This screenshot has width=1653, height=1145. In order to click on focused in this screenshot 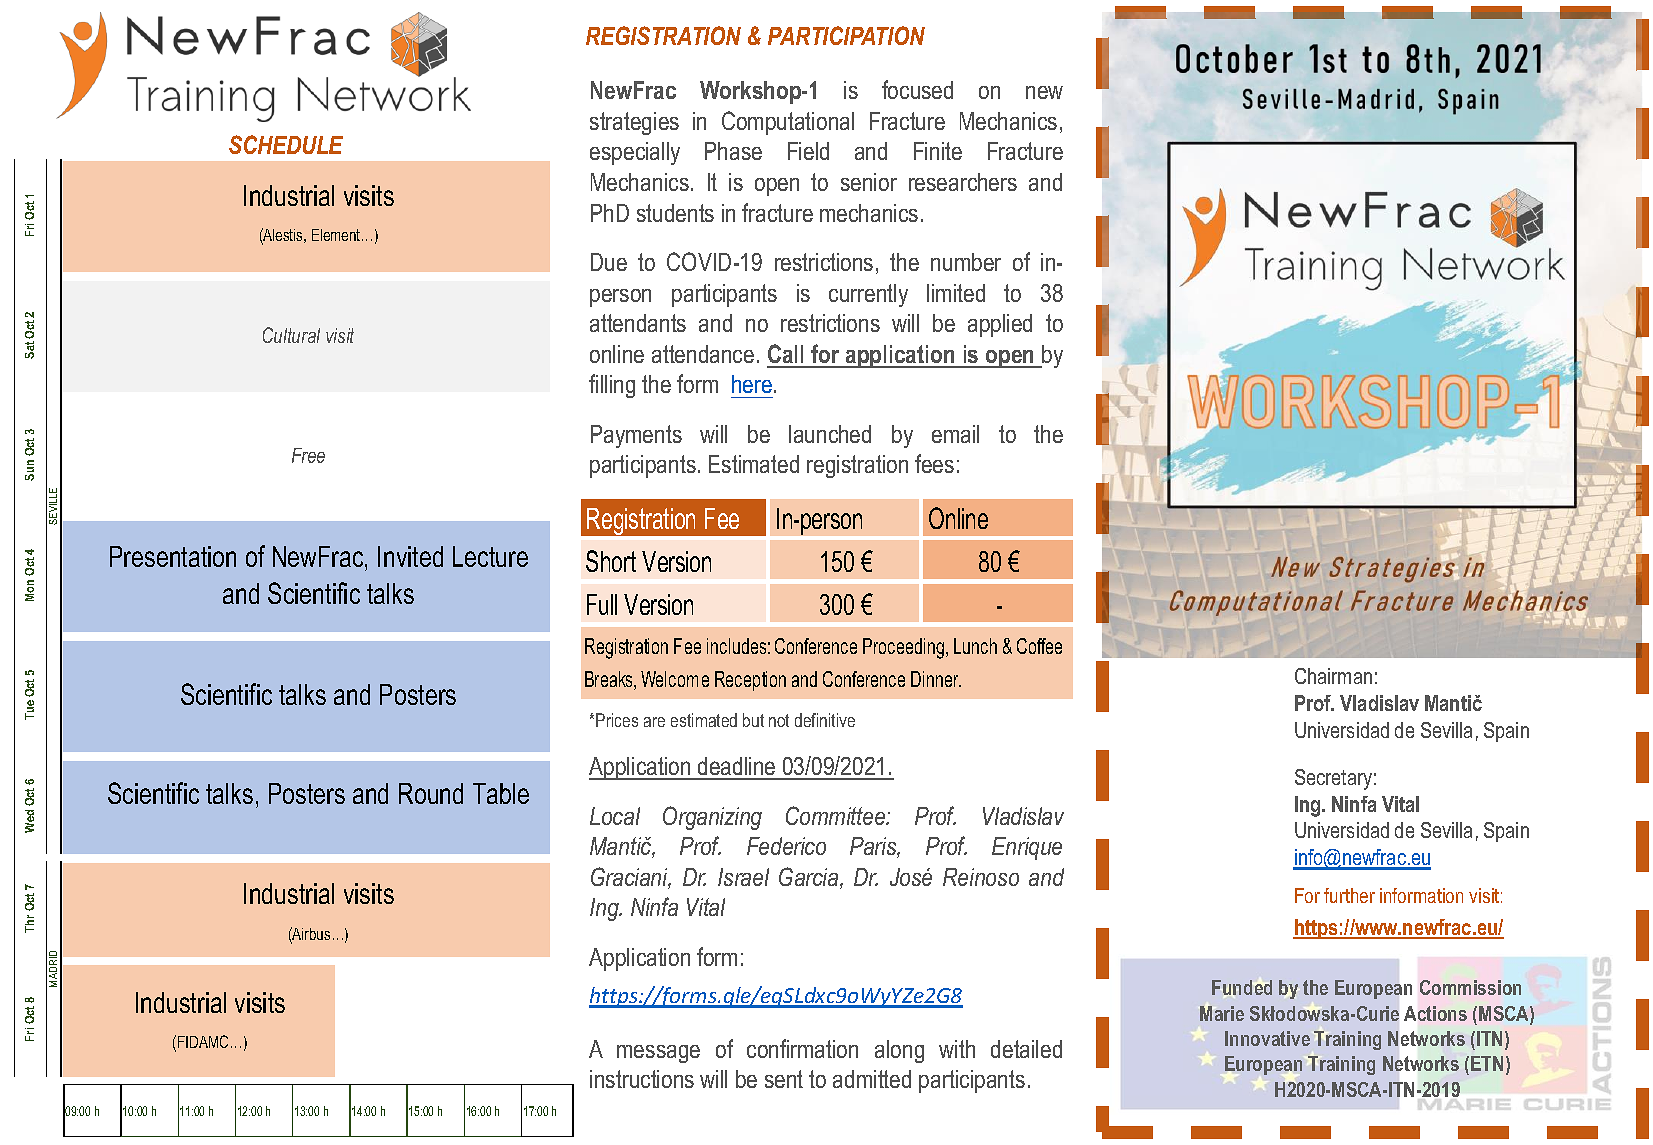, I will do `click(917, 89)`.
